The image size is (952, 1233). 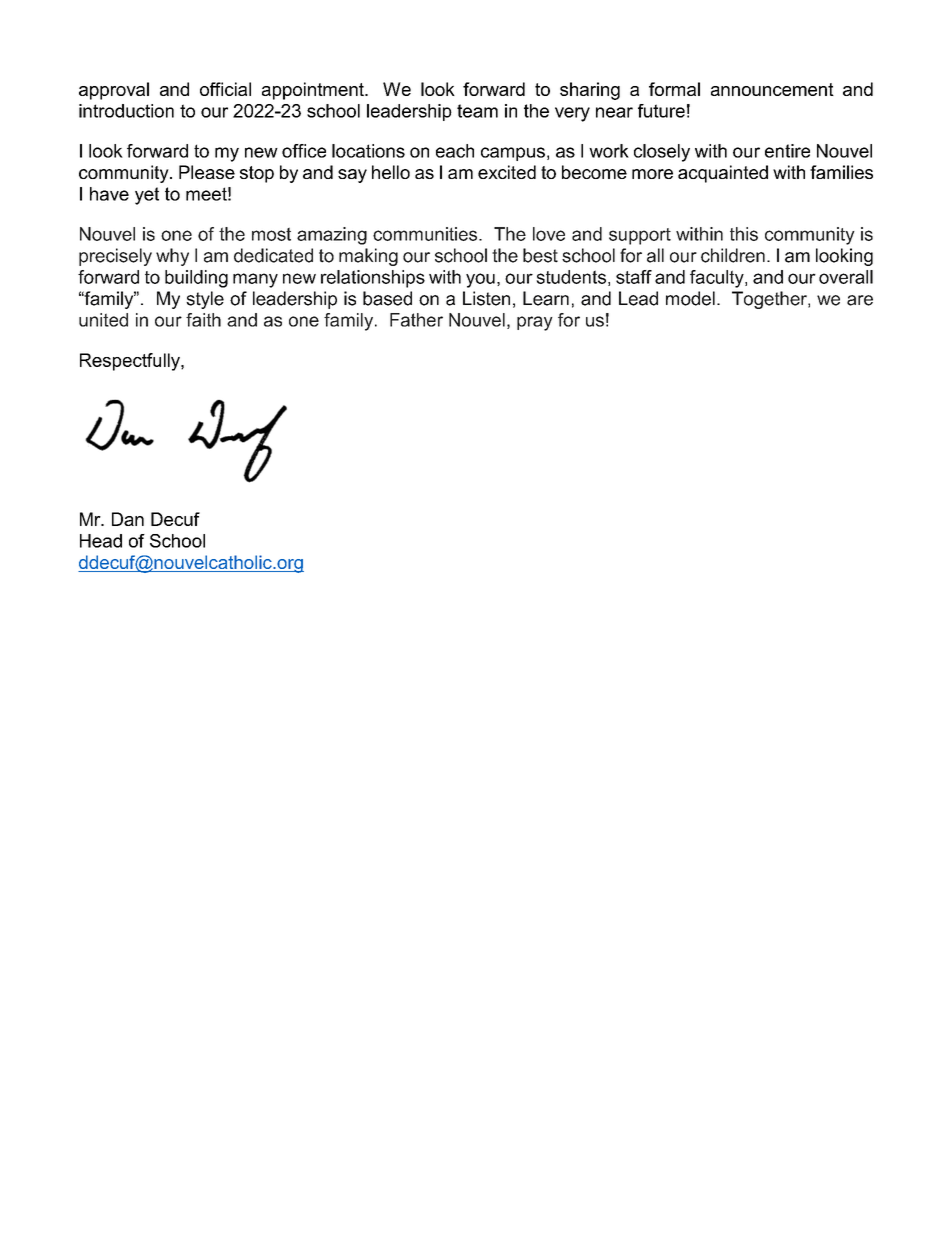 What do you see at coordinates (477, 111) in the screenshot?
I see `team` at bounding box center [477, 111].
